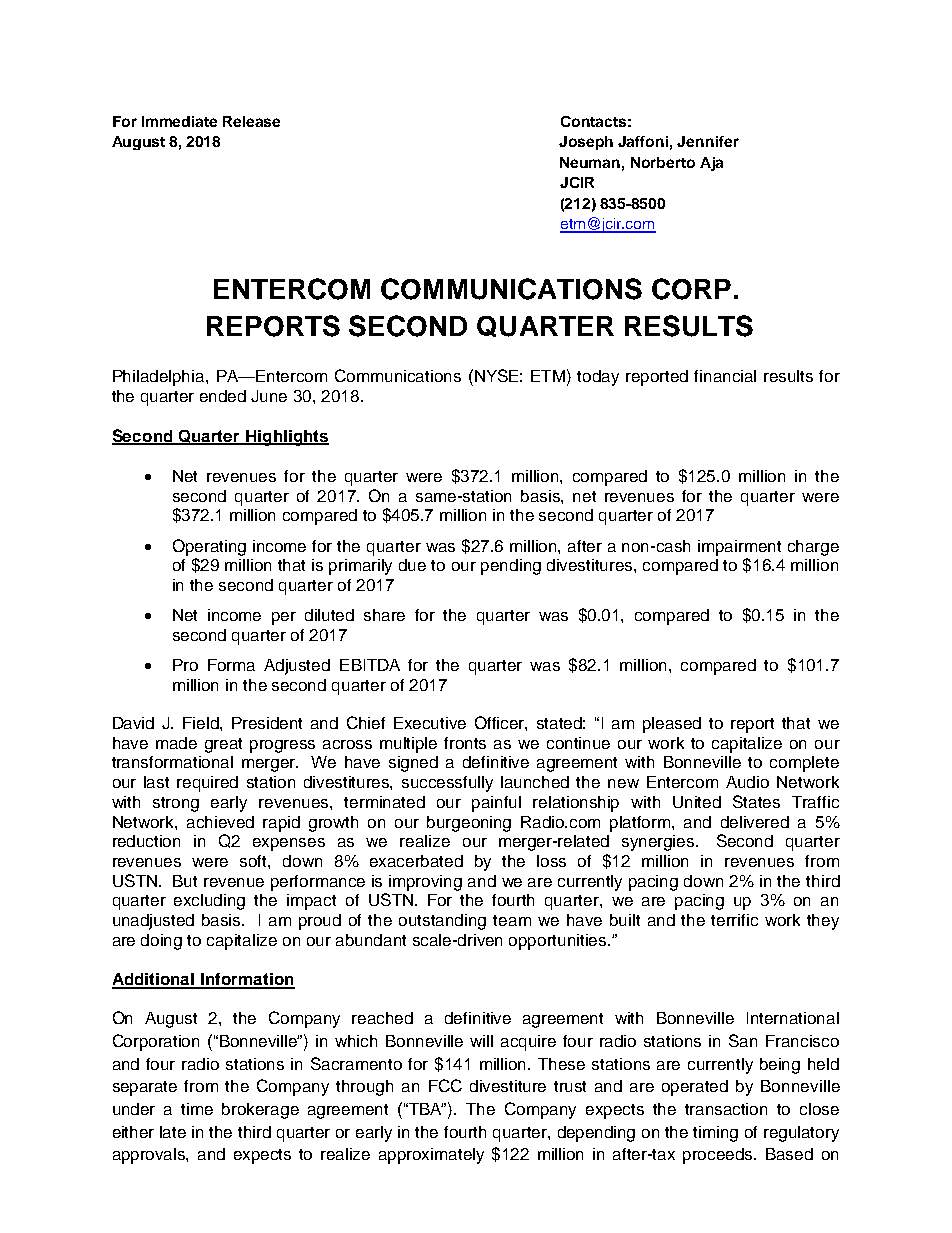 This screenshot has width=952, height=1233. What do you see at coordinates (734, 920) in the screenshot?
I see `terrific` at bounding box center [734, 920].
